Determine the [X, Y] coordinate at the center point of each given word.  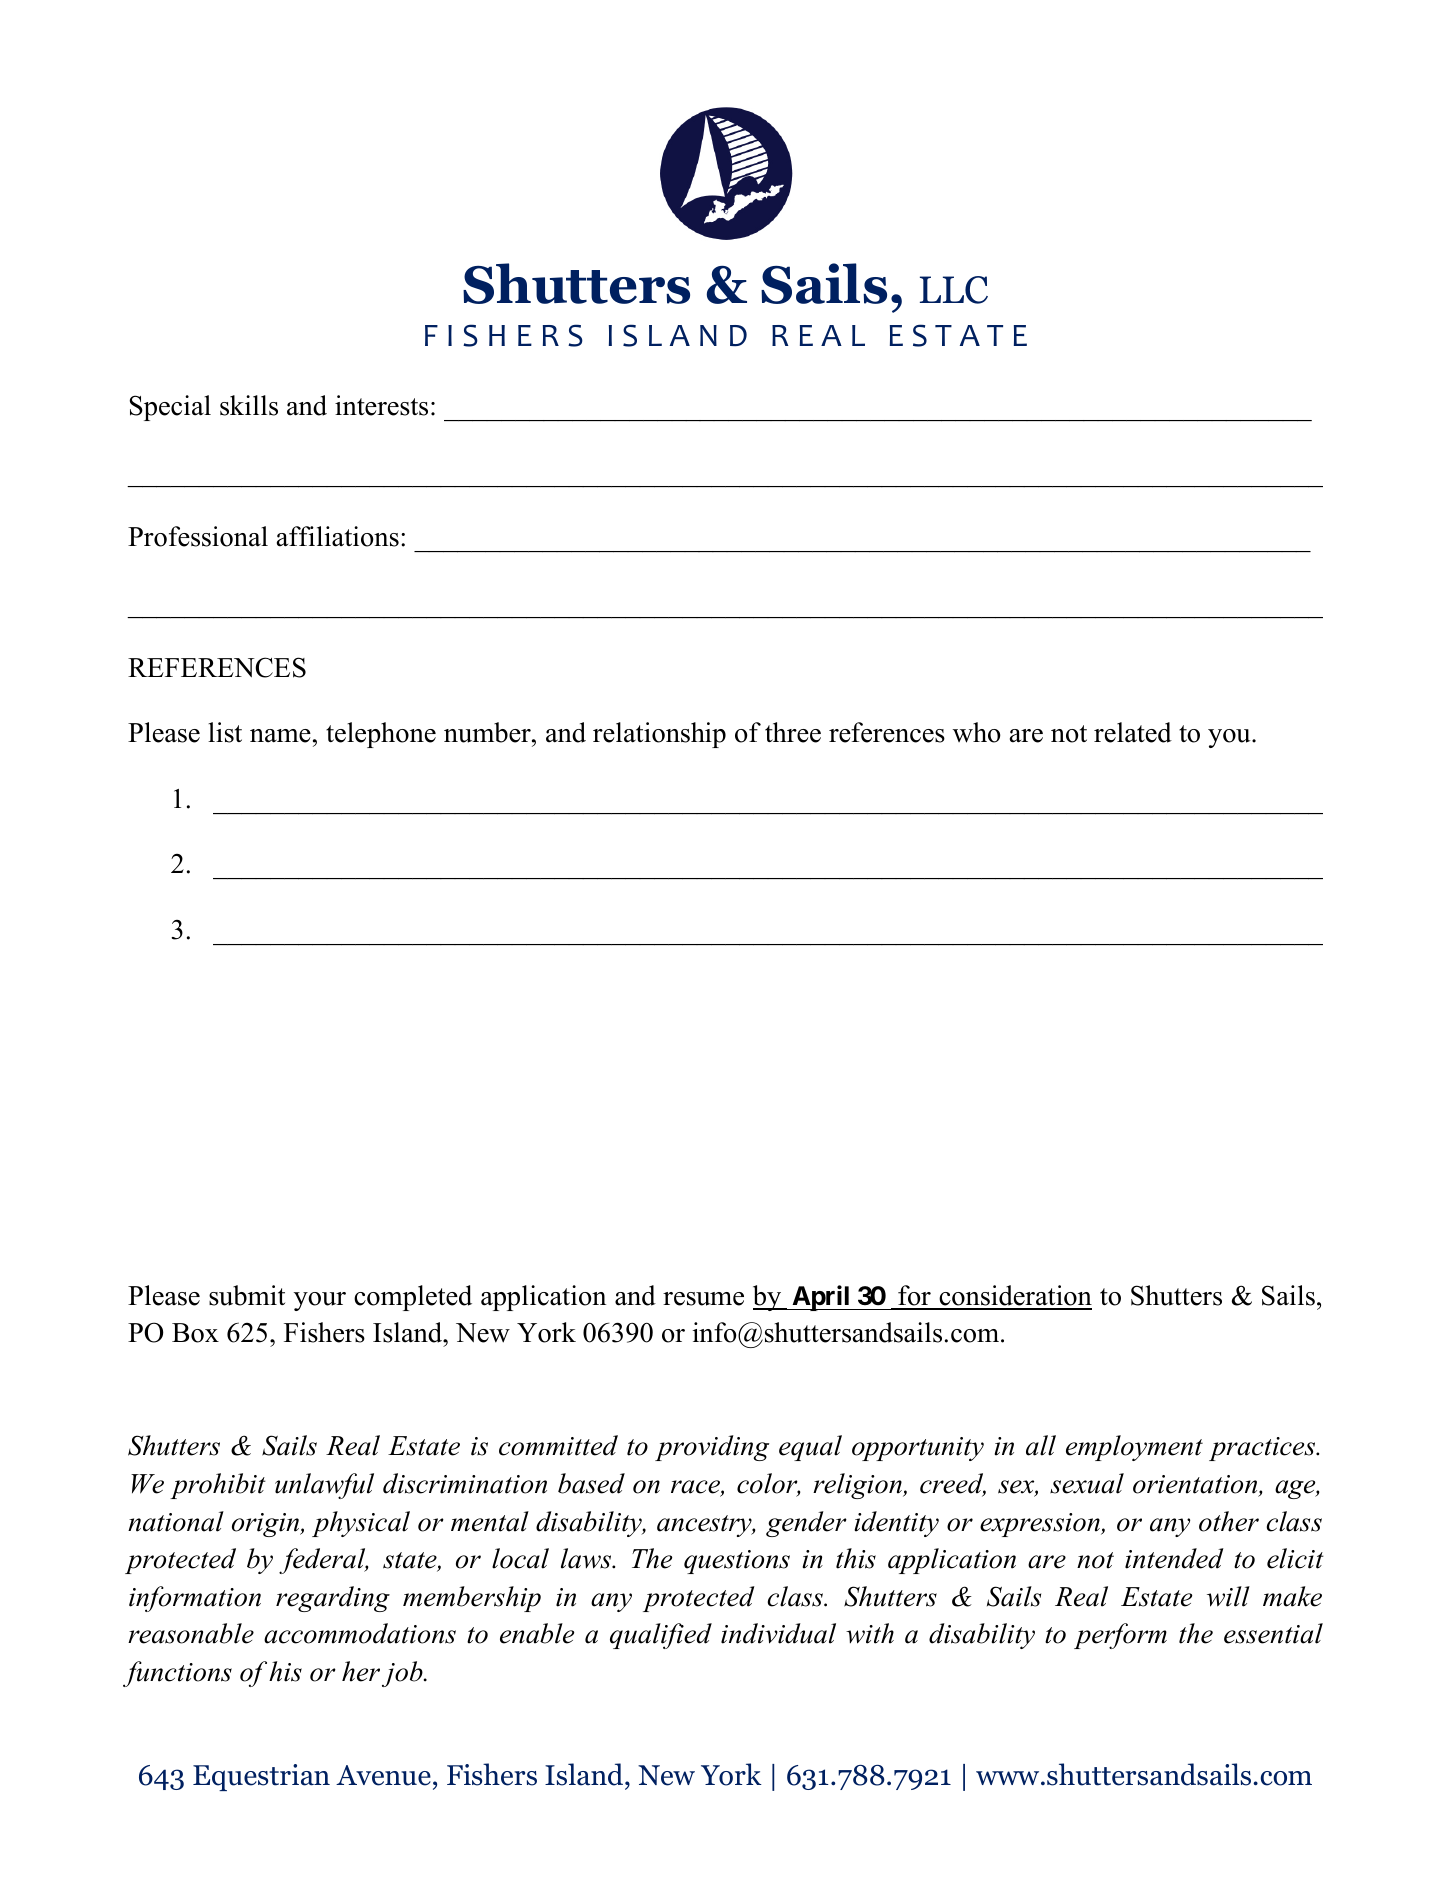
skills [249, 405]
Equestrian [261, 1777]
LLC [954, 290]
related [1133, 732]
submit [247, 1295]
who [977, 732]
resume [703, 1299]
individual [778, 1633]
